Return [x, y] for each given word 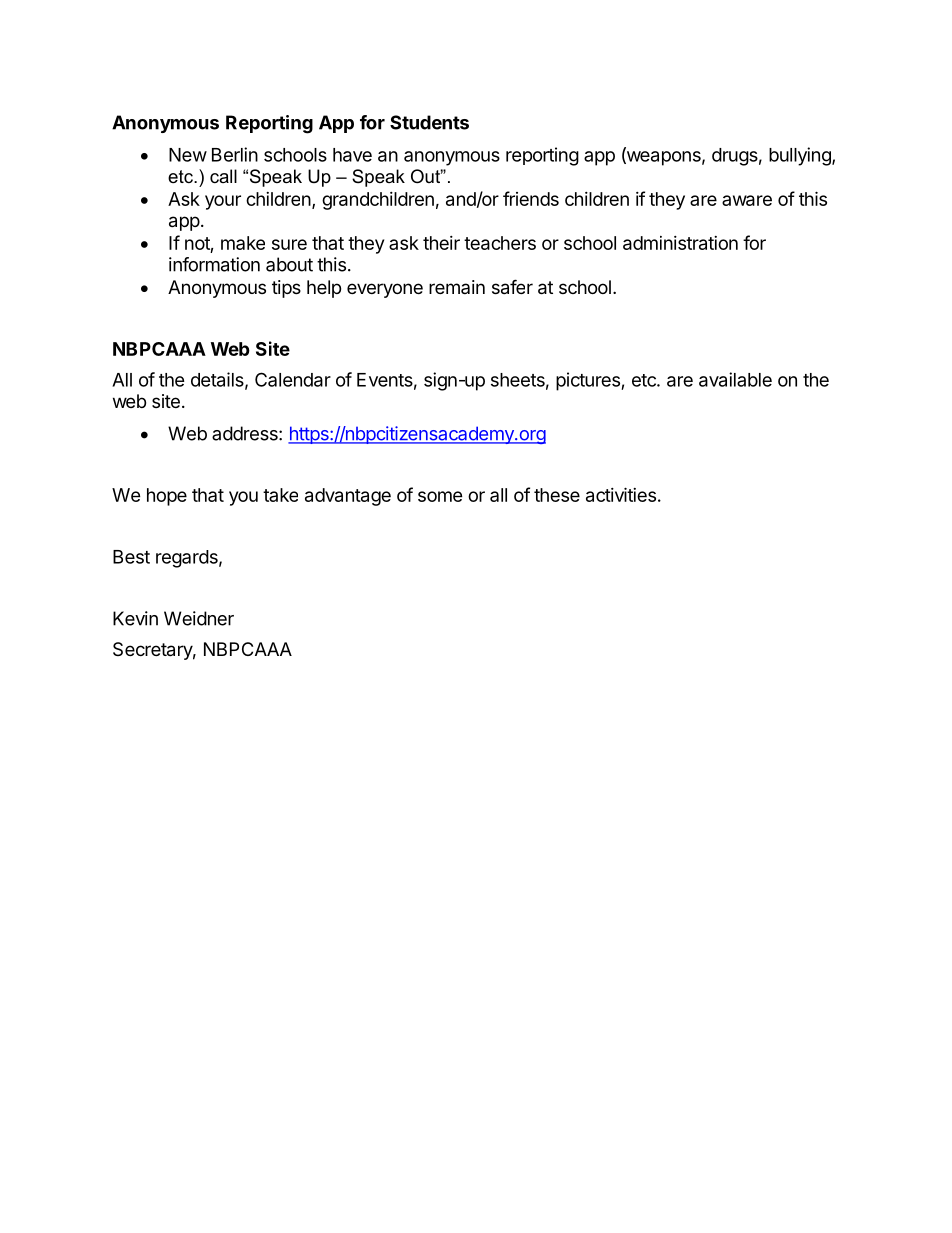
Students [429, 122]
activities [621, 494]
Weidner [199, 618]
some [440, 496]
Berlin [235, 154]
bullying [801, 156]
